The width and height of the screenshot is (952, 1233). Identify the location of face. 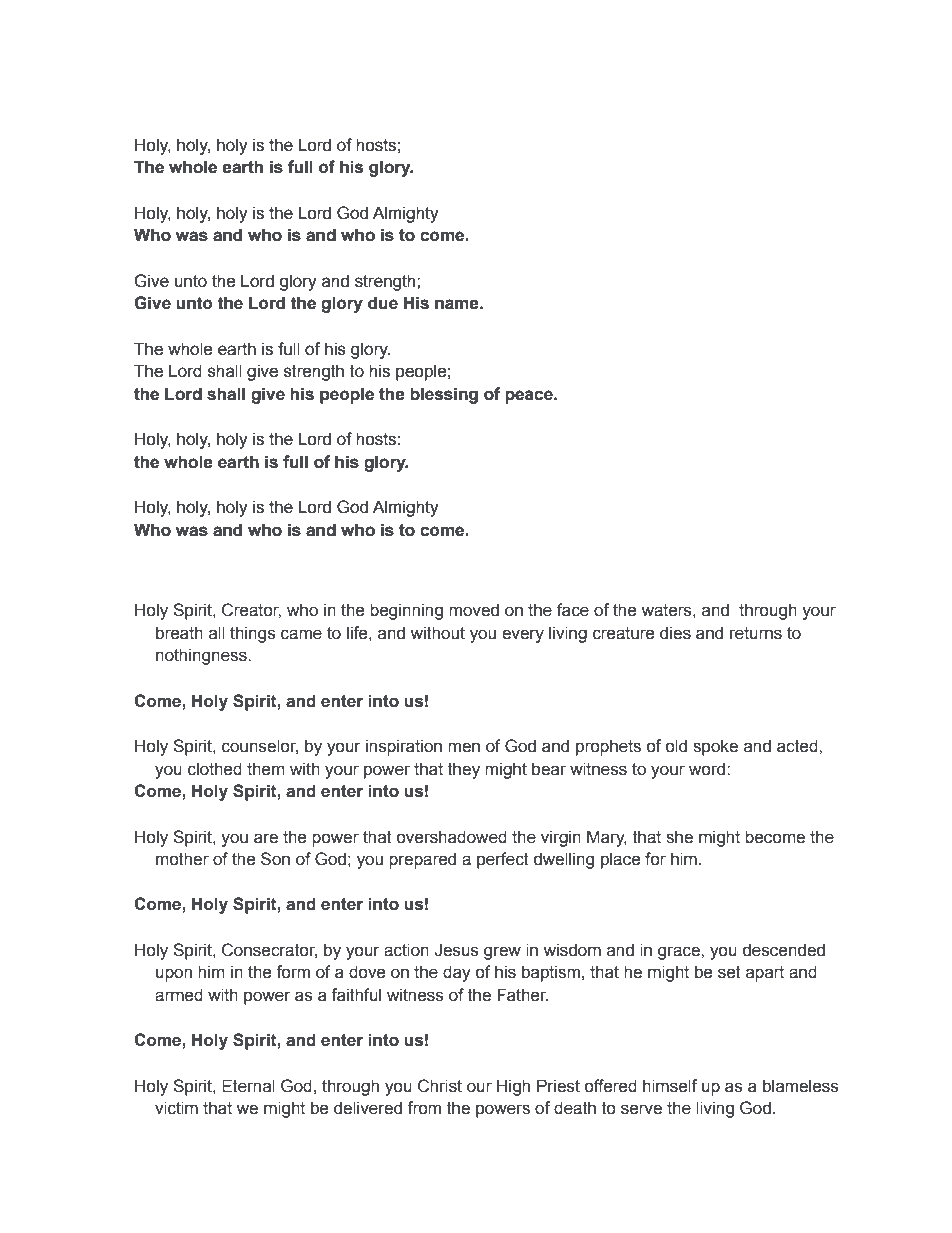
(573, 610).
